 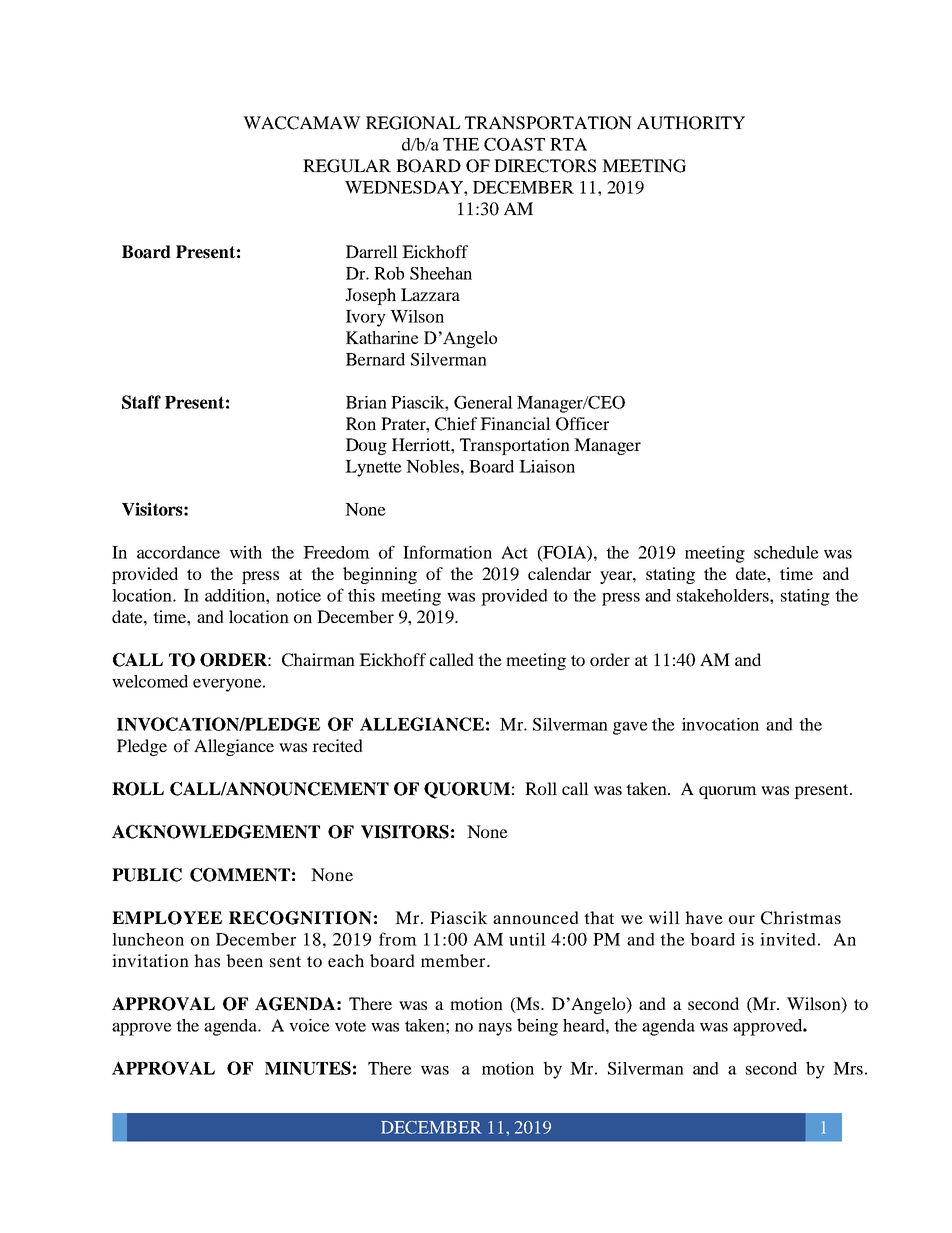 What do you see at coordinates (495, 1029) in the image?
I see `nays` at bounding box center [495, 1029].
